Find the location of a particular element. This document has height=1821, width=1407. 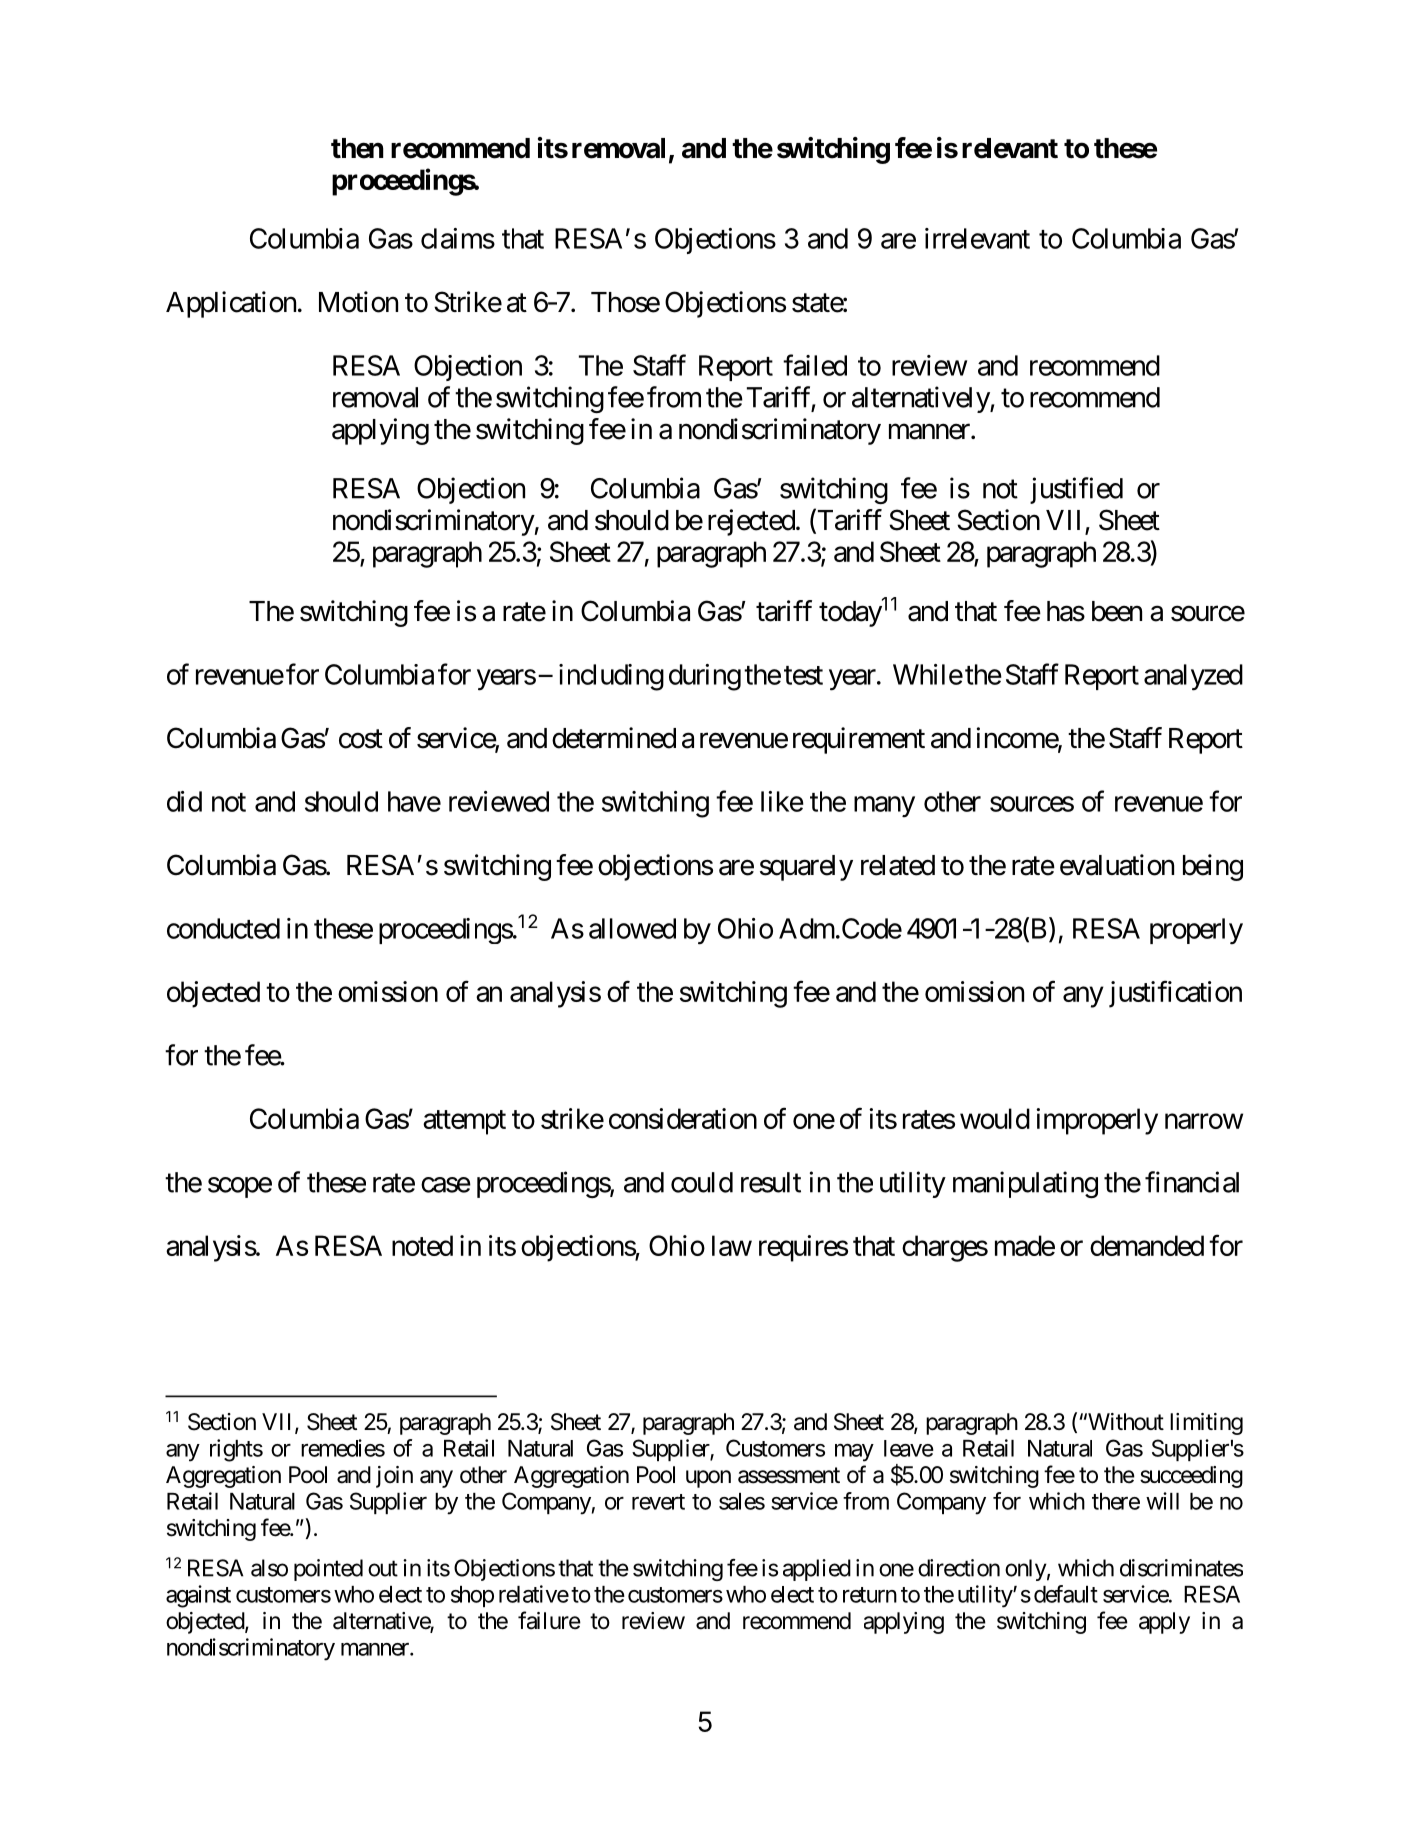

allowed is located at coordinates (632, 928).
